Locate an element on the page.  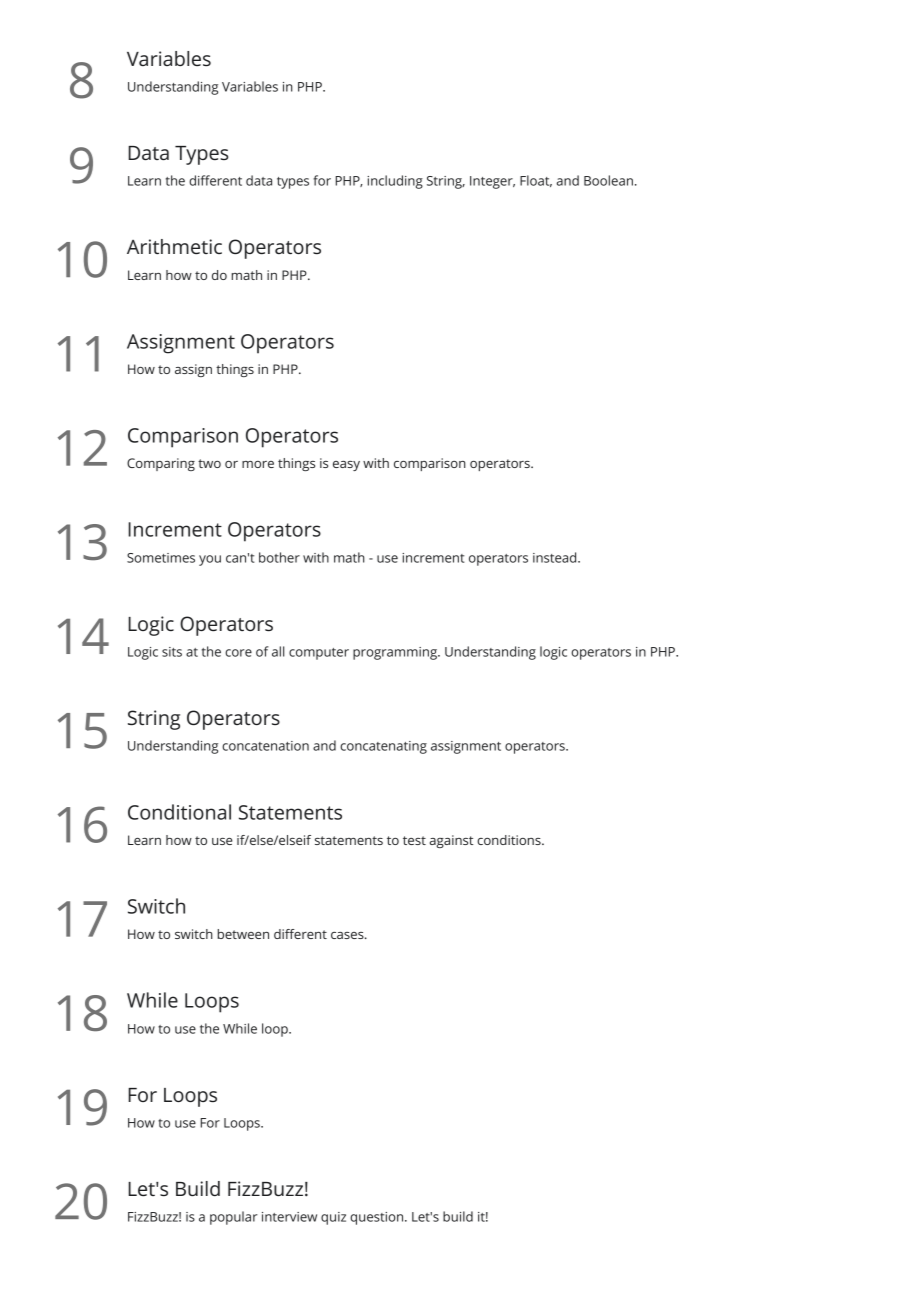
including is located at coordinates (395, 182).
